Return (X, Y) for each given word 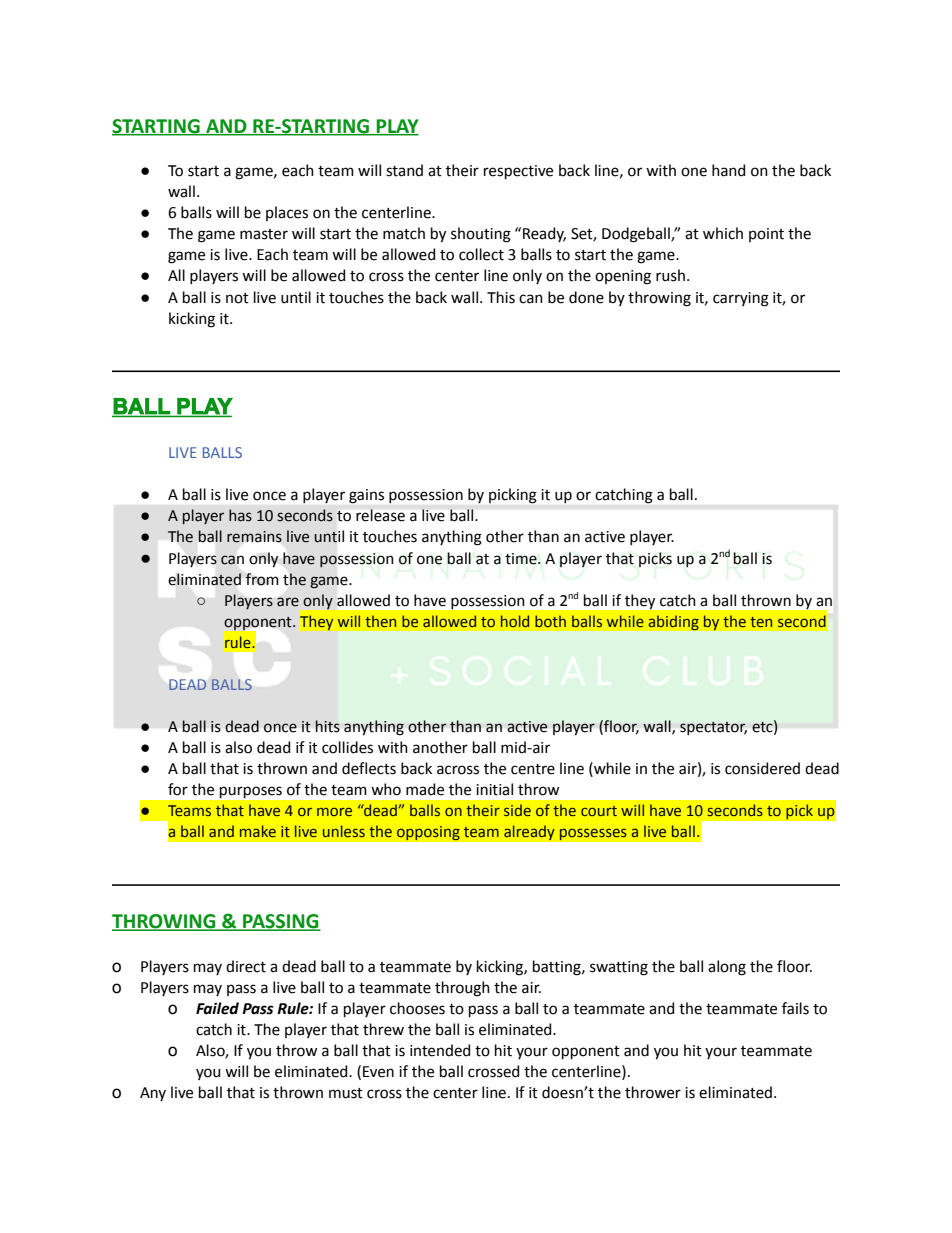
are (288, 602)
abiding (673, 623)
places (287, 213)
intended (440, 1050)
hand (728, 170)
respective (518, 172)
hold (515, 621)
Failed (217, 1008)
